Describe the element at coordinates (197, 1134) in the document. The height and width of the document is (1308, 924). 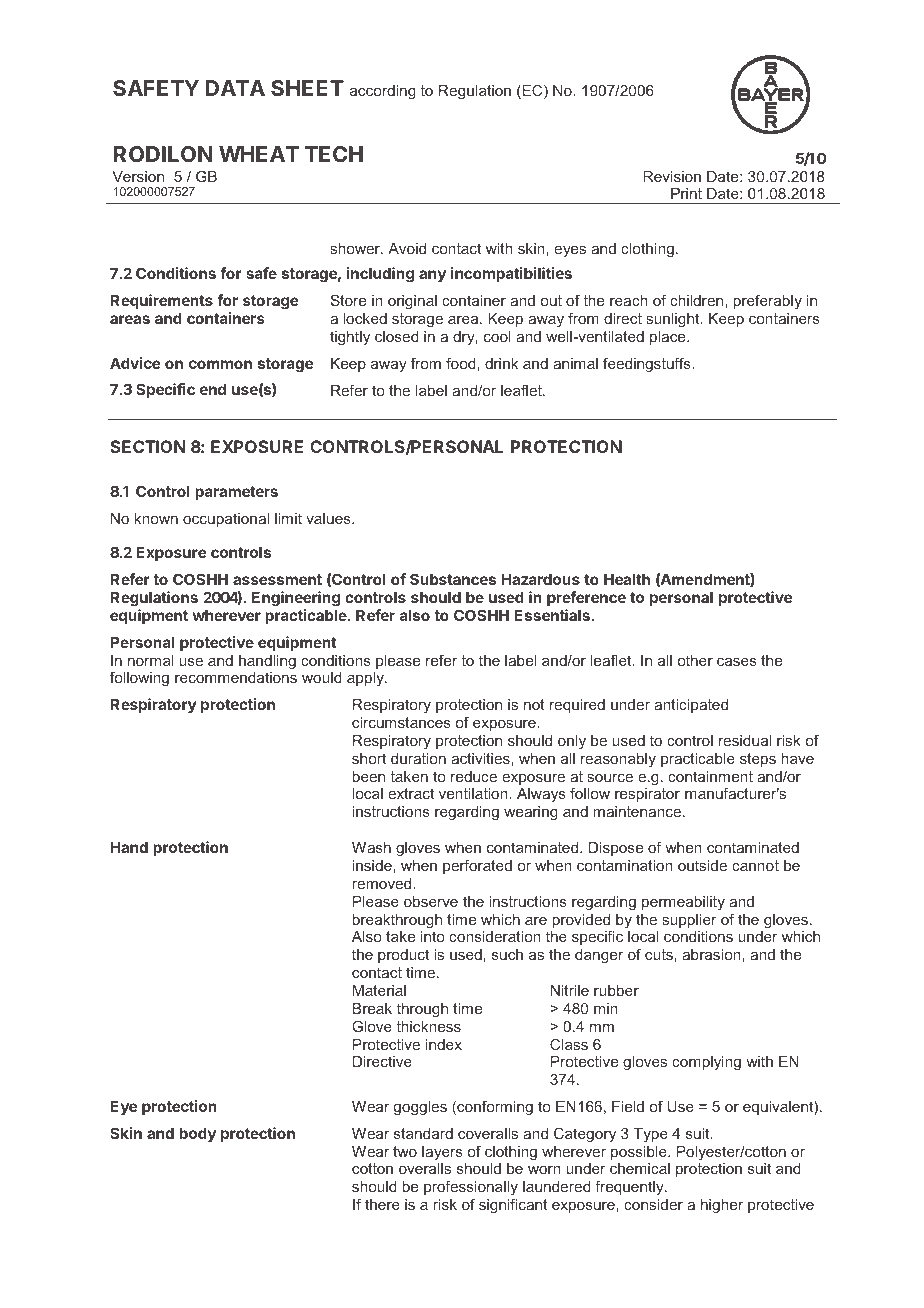
I see `body` at that location.
